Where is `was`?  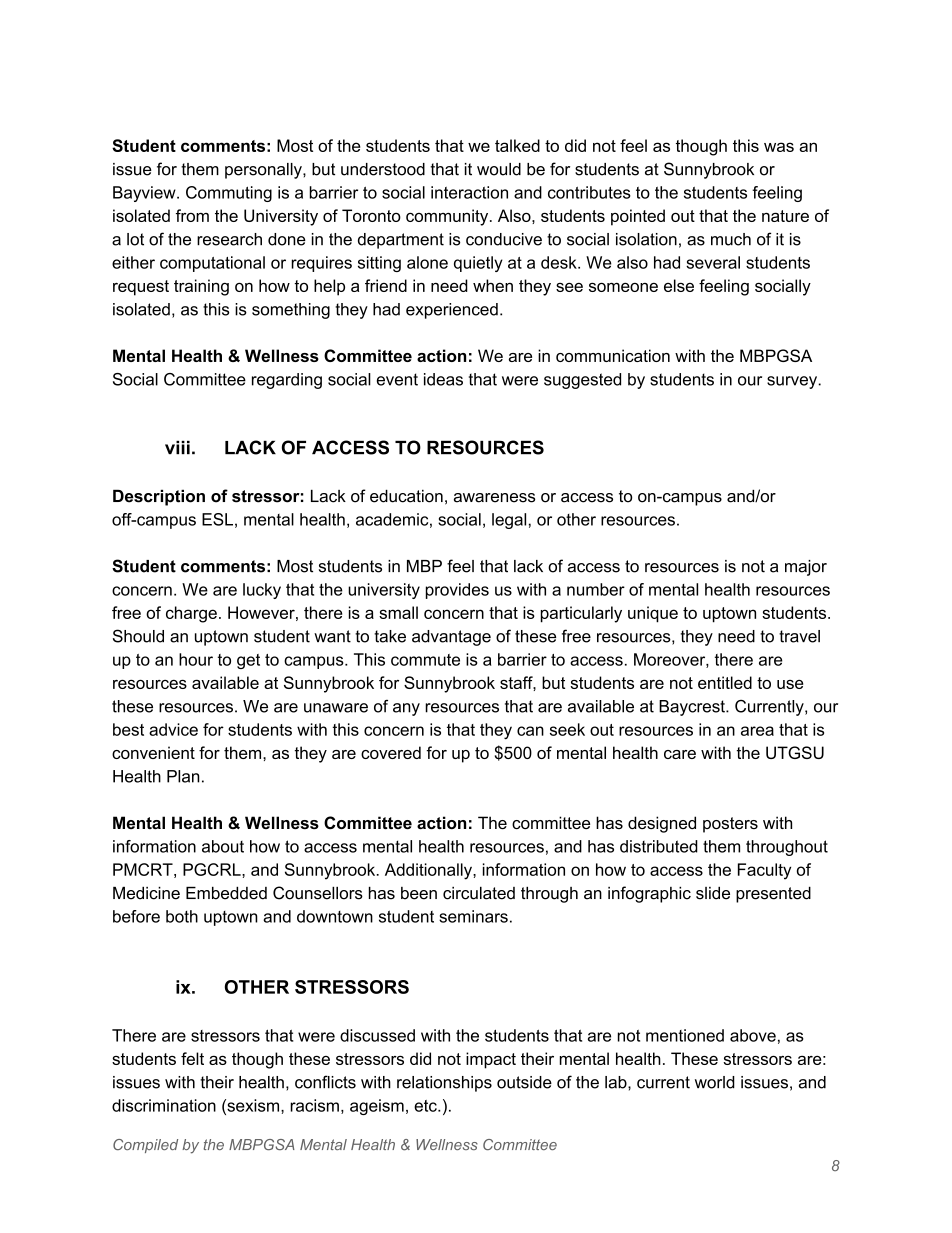 was is located at coordinates (779, 147).
